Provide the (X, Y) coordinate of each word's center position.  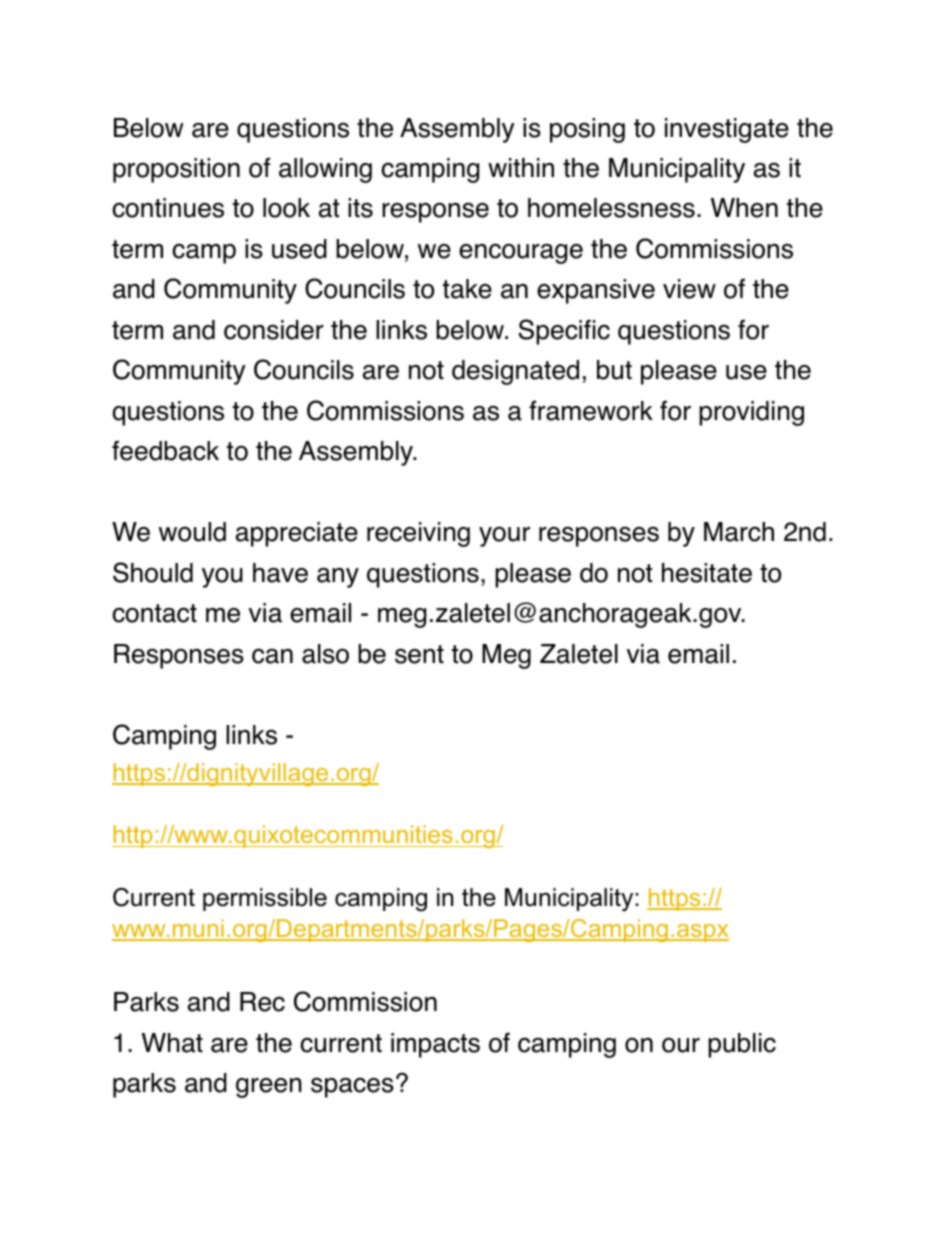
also (325, 654)
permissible (265, 899)
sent (419, 654)
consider (274, 330)
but (614, 370)
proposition (176, 170)
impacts (435, 1045)
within (521, 168)
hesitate (707, 573)
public (742, 1045)
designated (515, 372)
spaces (352, 1087)
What (172, 1043)
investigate (727, 130)
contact (154, 613)
